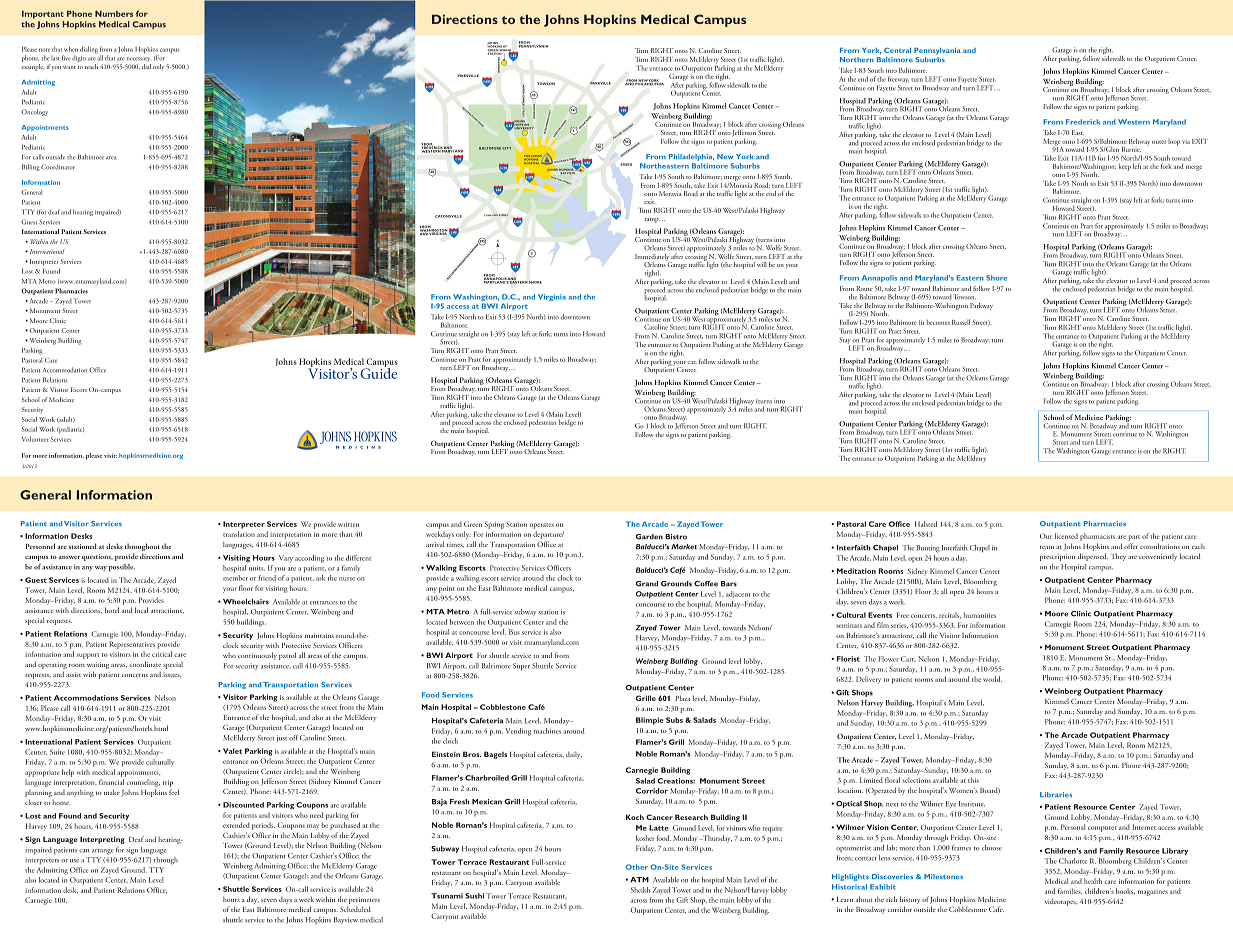 Image resolution: width=1233 pixels, height=952 pixels. Describe the element at coordinates (122, 568) in the image. I see `possible` at that location.
